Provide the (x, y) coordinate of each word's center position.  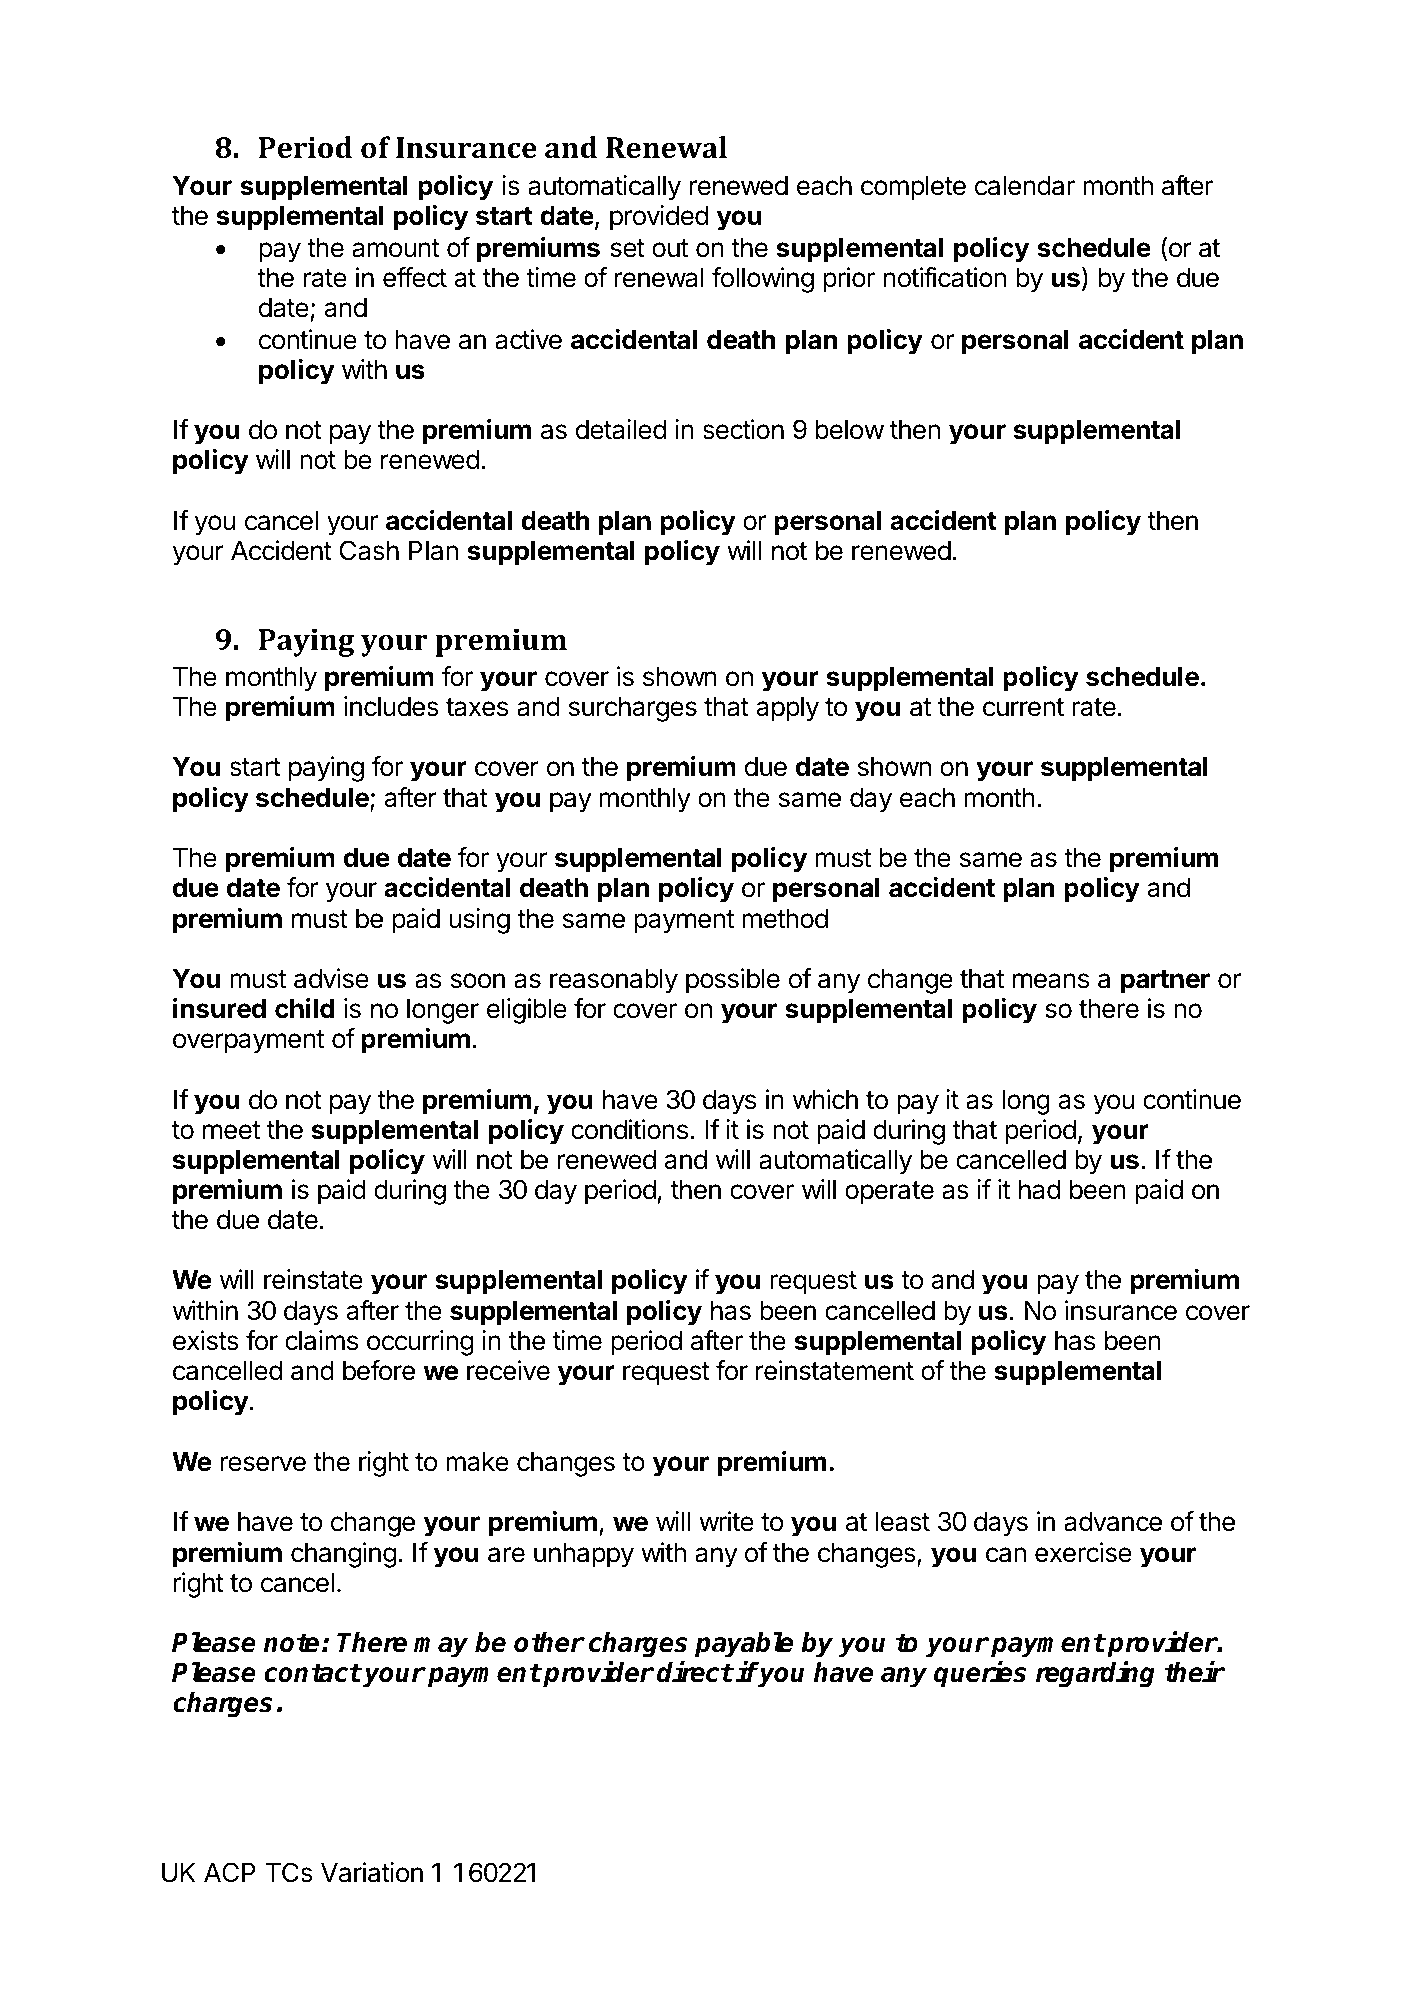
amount (396, 248)
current (1023, 707)
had (1039, 1190)
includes (391, 706)
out (670, 248)
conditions (629, 1129)
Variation (372, 1872)
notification (944, 277)
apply (787, 709)
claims (321, 1340)
